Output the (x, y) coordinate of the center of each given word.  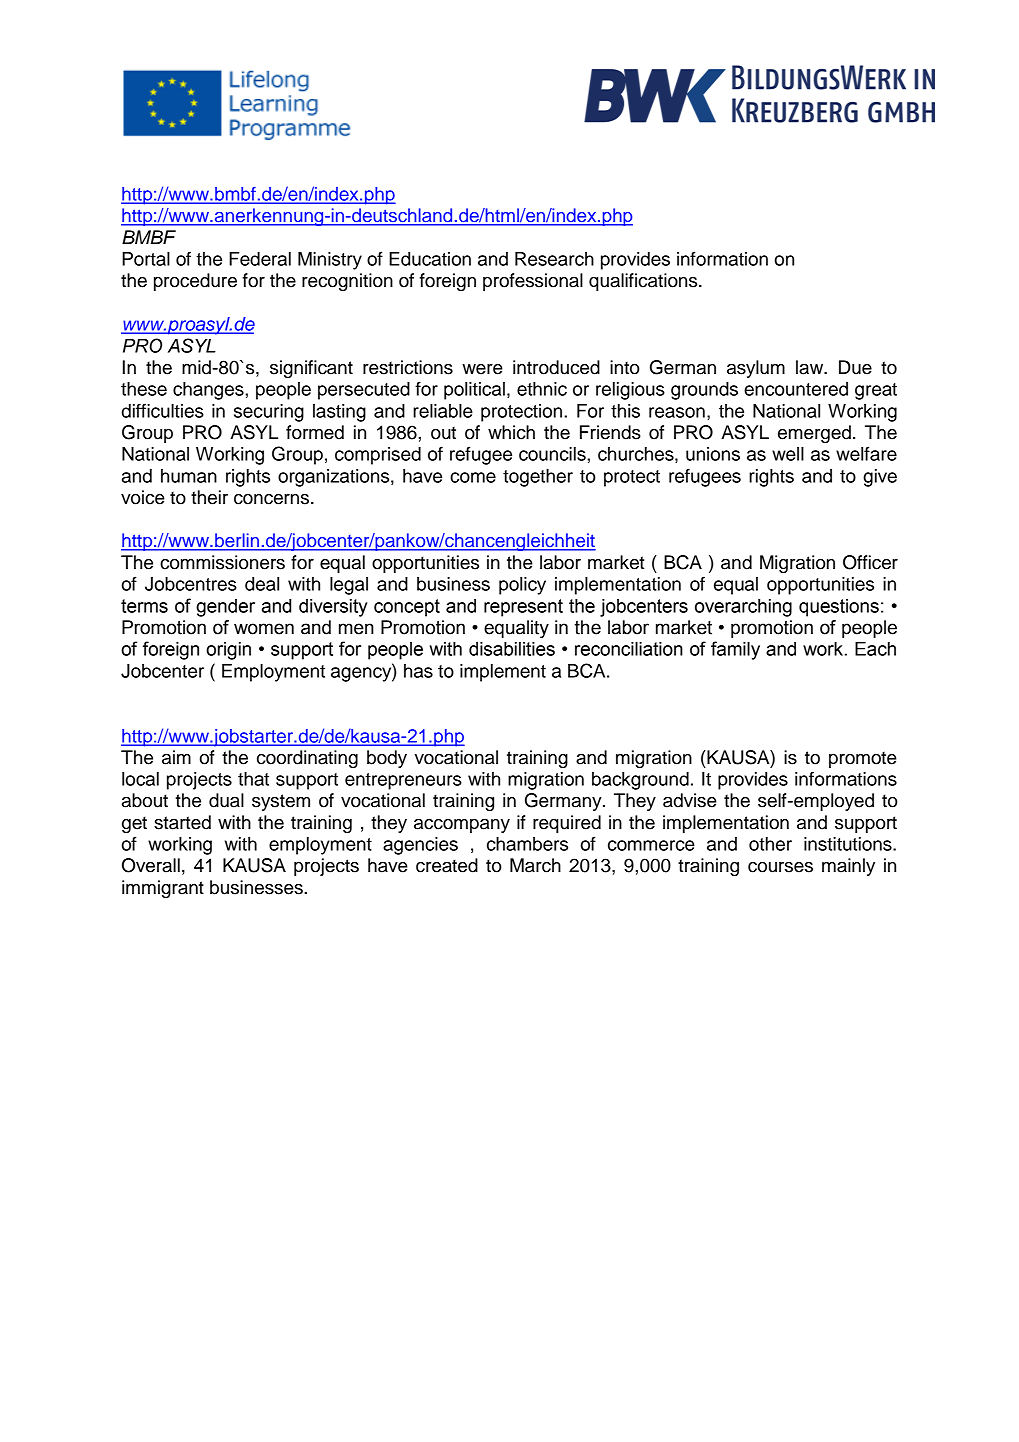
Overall (151, 865)
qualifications (644, 282)
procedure (195, 282)
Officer (870, 562)
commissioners (222, 562)
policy (522, 586)
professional (533, 282)
